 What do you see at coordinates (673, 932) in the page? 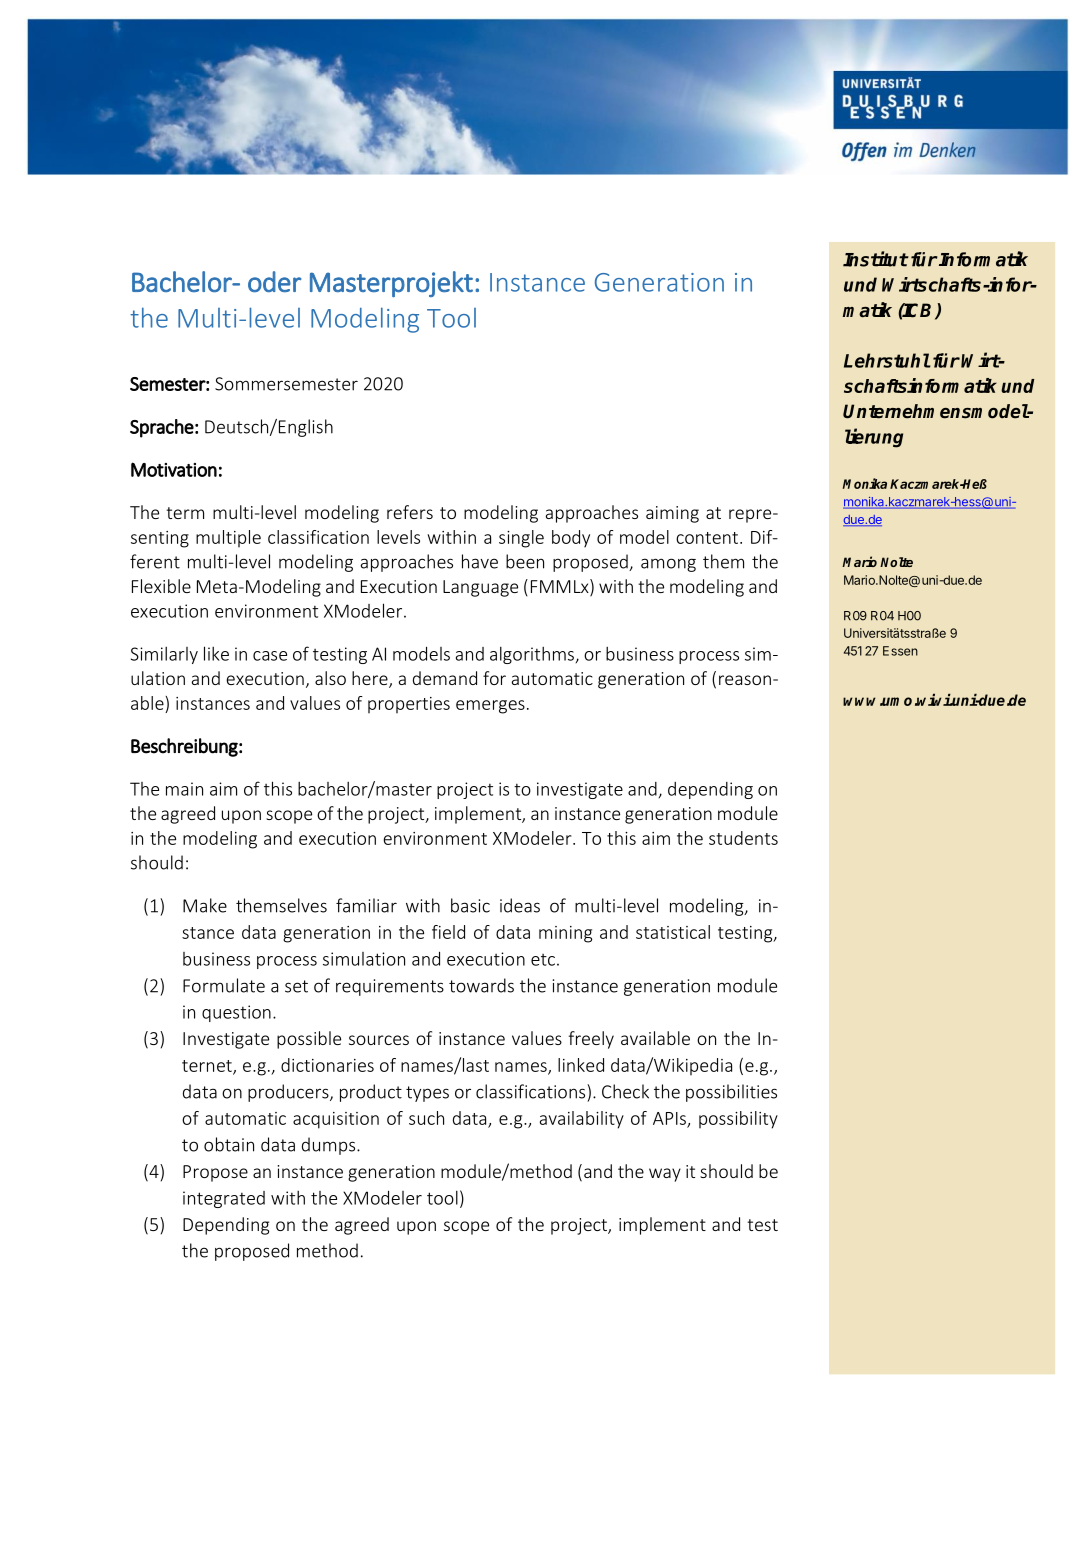
I see `statistical` at bounding box center [673, 932].
